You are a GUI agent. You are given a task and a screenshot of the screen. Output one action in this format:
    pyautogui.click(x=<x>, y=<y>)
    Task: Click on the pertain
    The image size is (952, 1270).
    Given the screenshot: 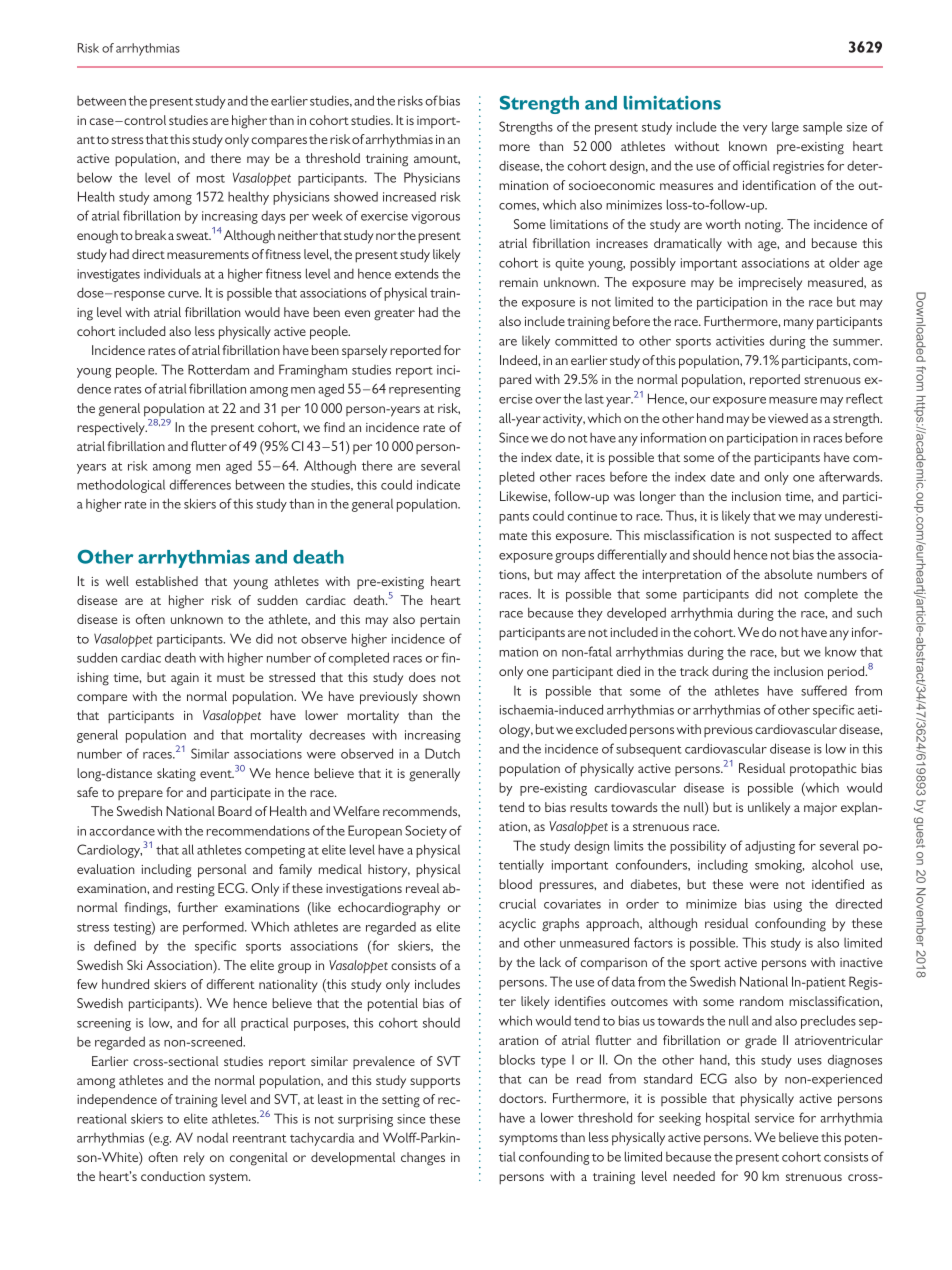 What is the action you would take?
    pyautogui.click(x=440, y=621)
